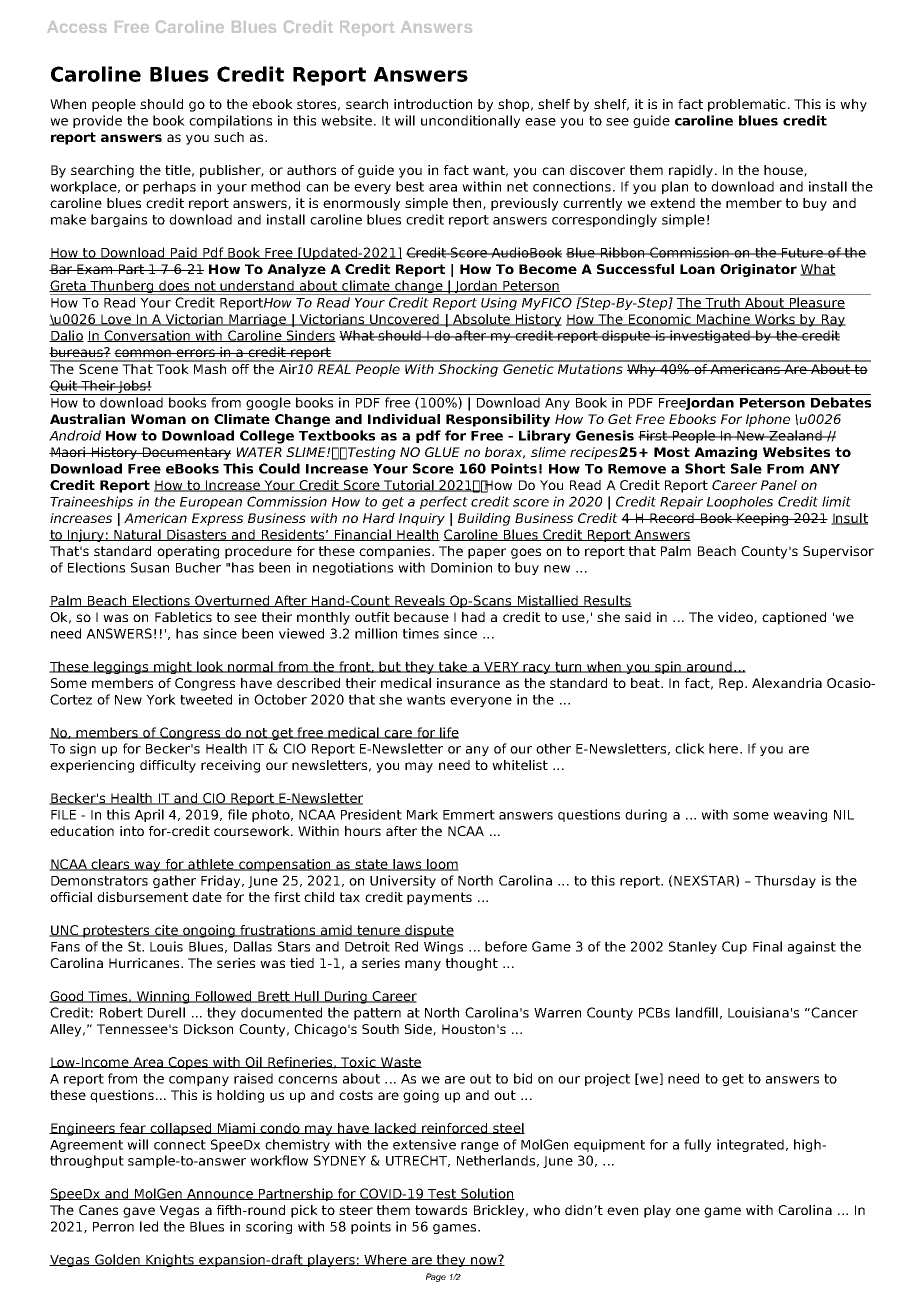 The width and height of the screenshot is (924, 1308). I want to click on problematic, so click(747, 105).
